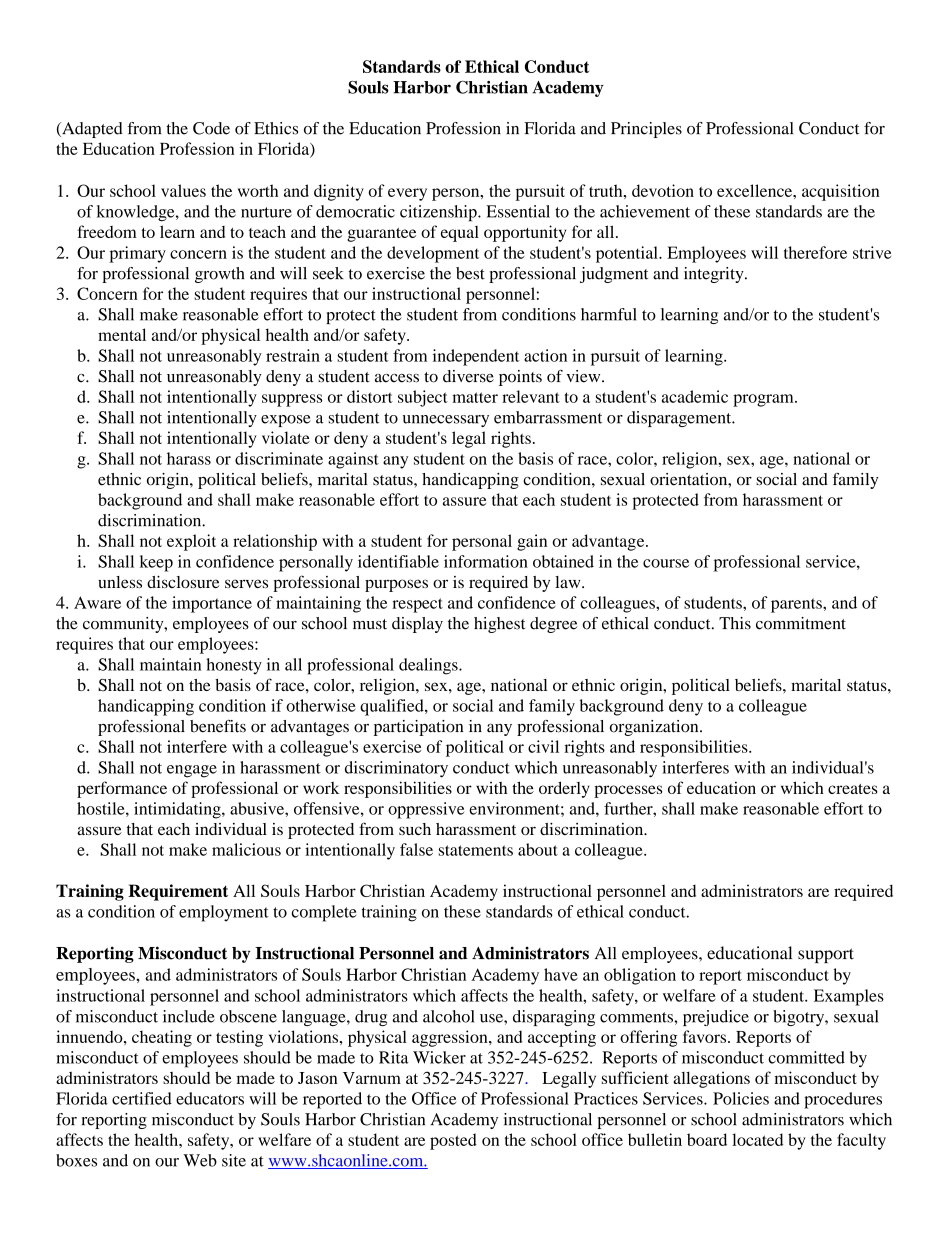 The height and width of the image is (1233, 952). What do you see at coordinates (200, 1160) in the image?
I see `Web` at bounding box center [200, 1160].
